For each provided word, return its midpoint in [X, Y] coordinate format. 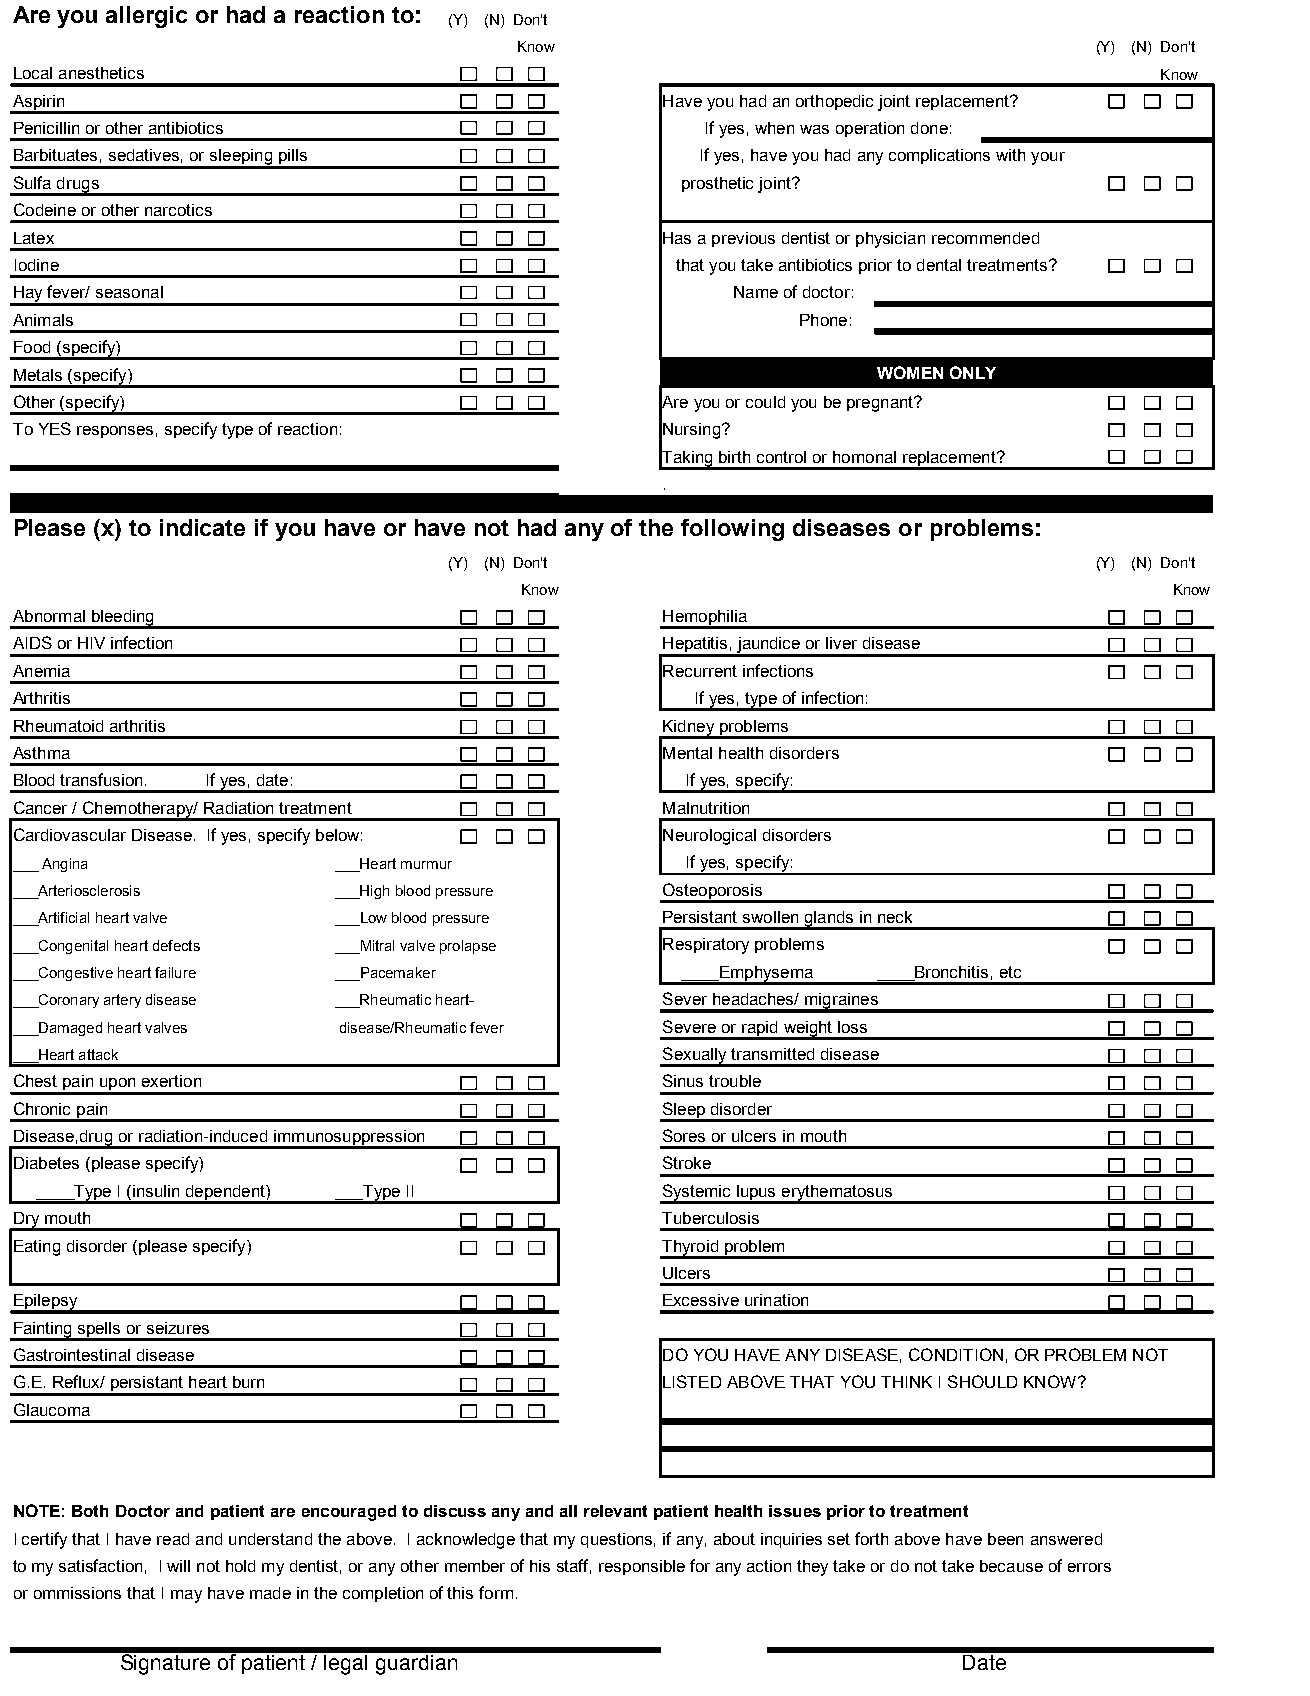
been [1005, 1539]
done [929, 128]
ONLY [973, 372]
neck [895, 917]
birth [734, 457]
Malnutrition [706, 808]
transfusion [103, 779]
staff [574, 1566]
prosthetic [717, 184]
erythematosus [837, 1194]
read [173, 1539]
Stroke [687, 1162]
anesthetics [101, 73]
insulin [154, 1191]
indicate [202, 527]
